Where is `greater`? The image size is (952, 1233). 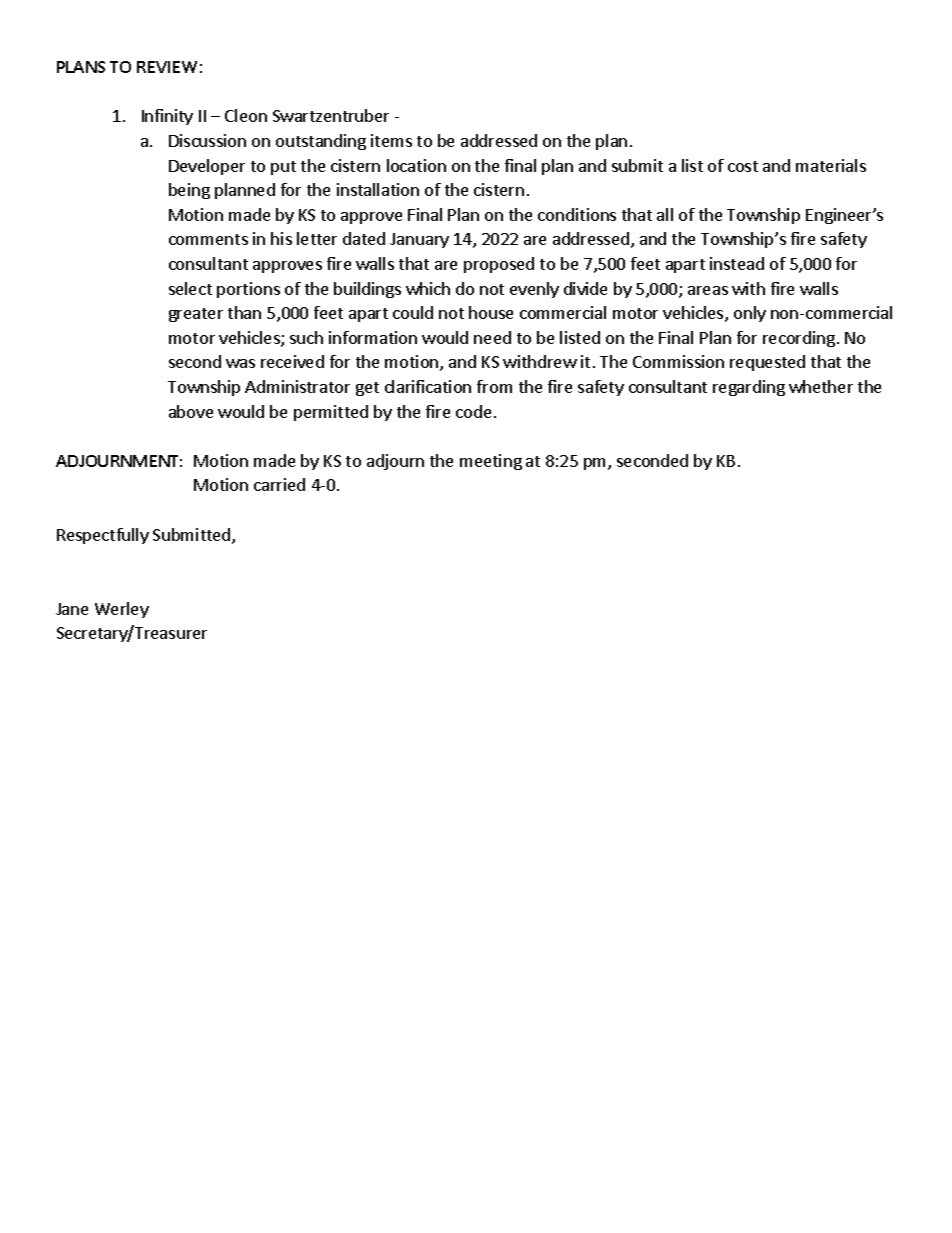
greater is located at coordinates (196, 315).
